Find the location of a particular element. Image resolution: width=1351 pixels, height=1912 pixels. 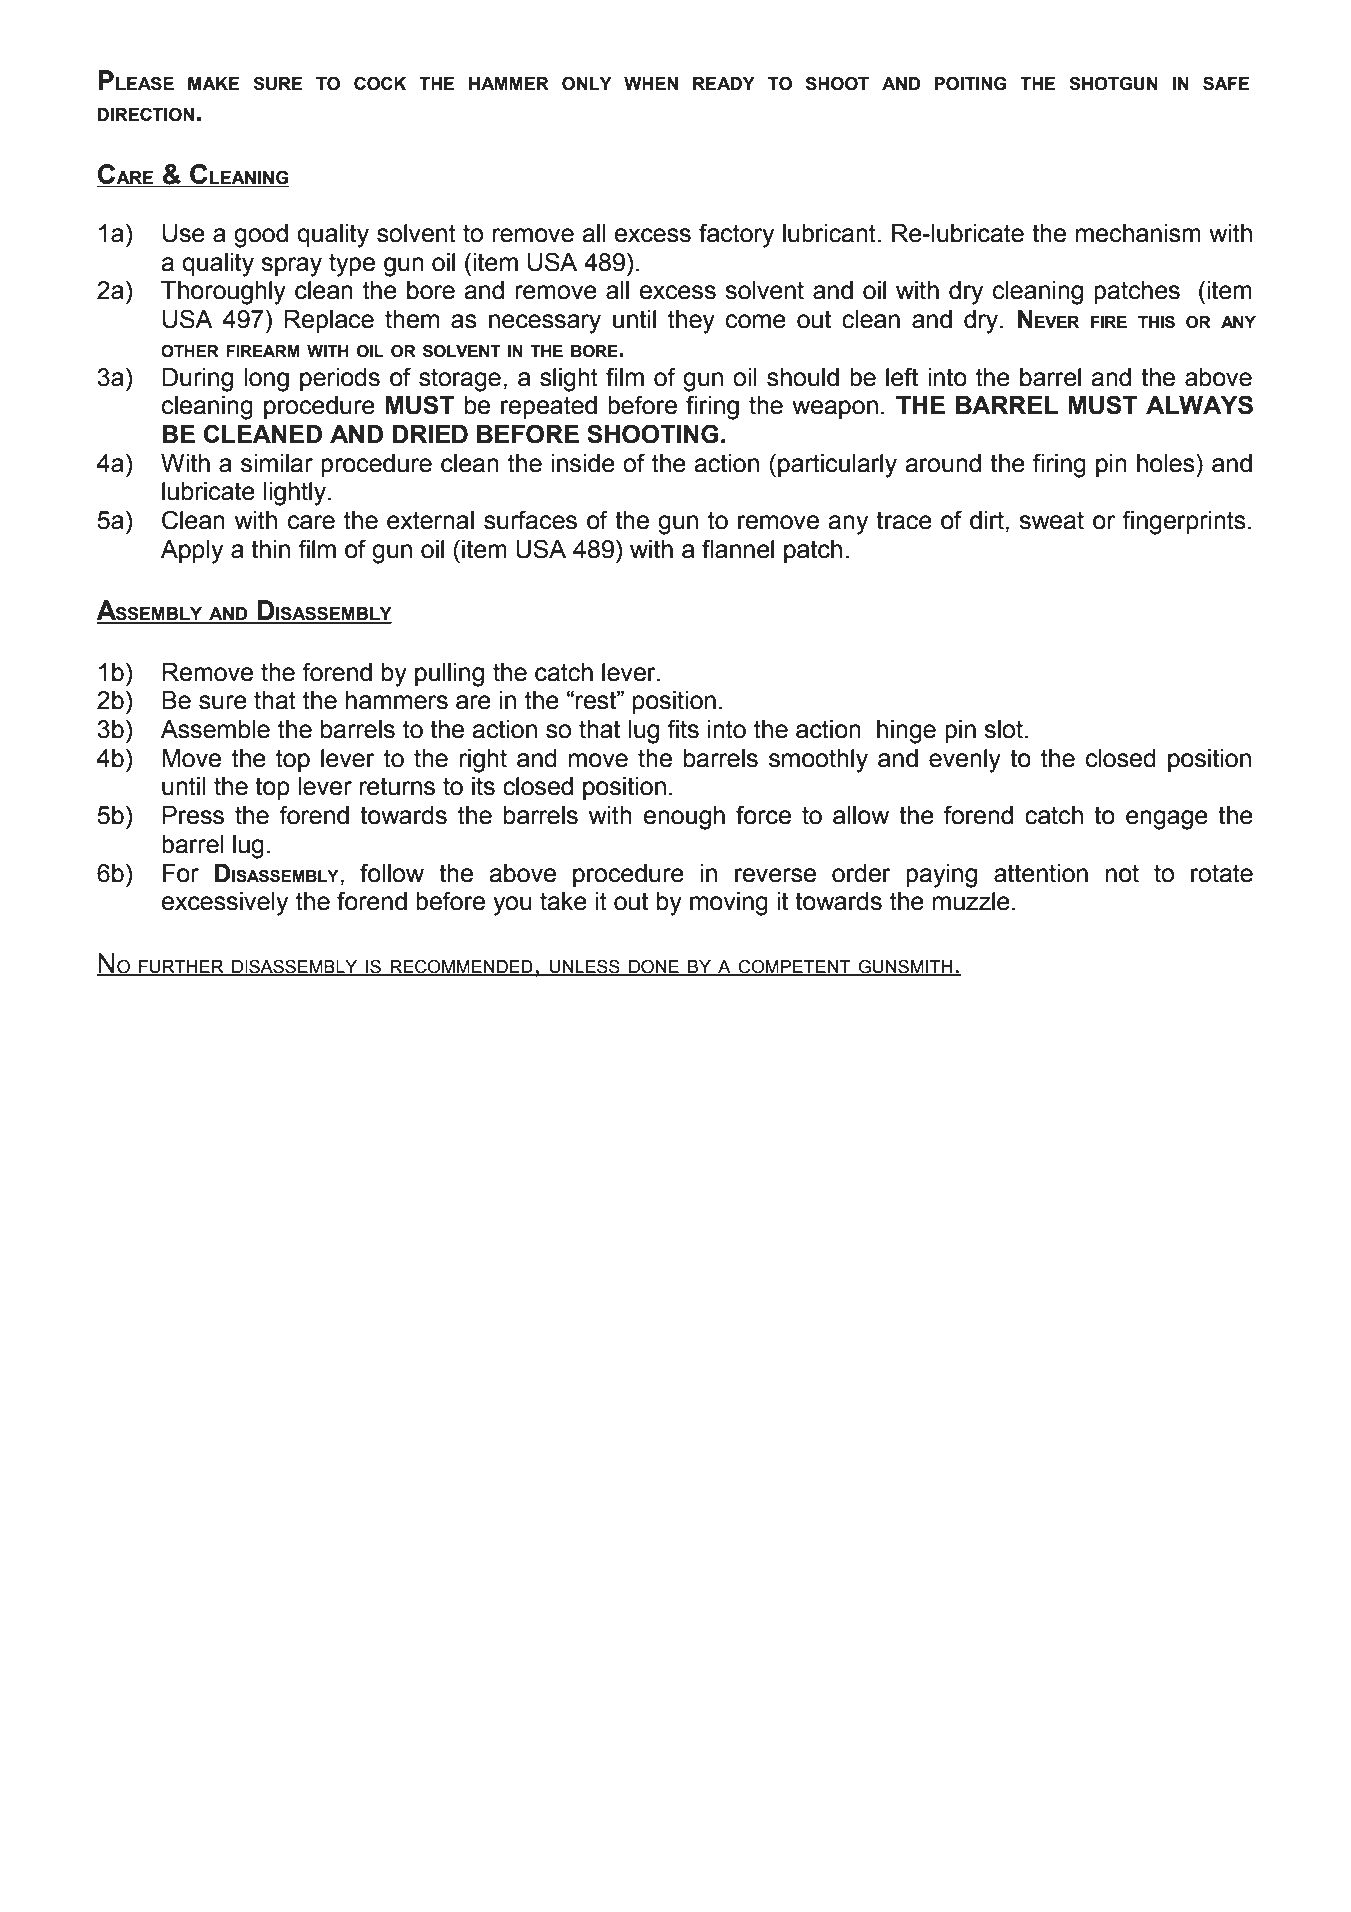

SHOTGUN is located at coordinates (1113, 84).
